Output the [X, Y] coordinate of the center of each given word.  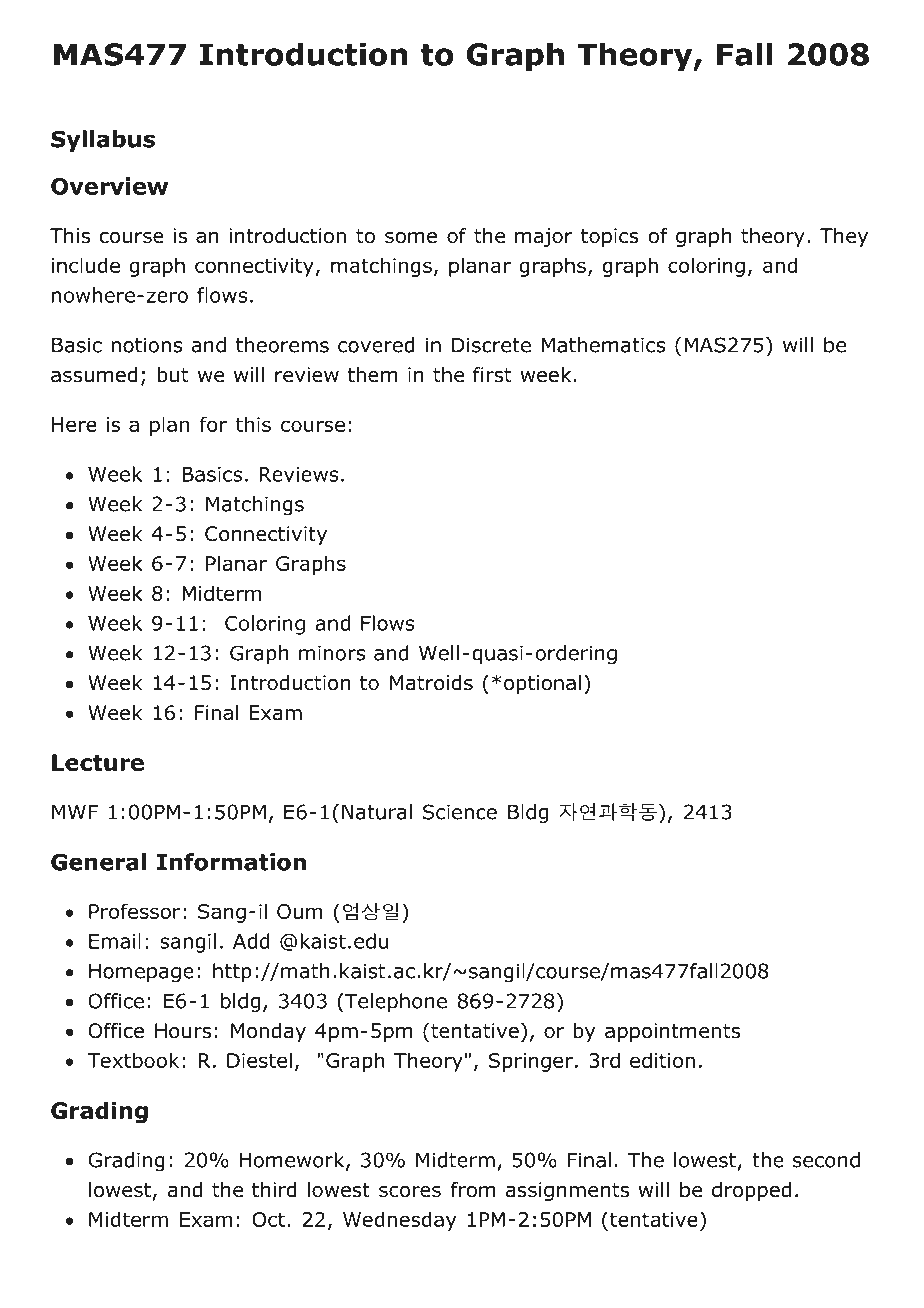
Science [460, 812]
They [844, 237]
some [411, 238]
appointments [672, 1032]
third [274, 1190]
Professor [135, 911]
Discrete [491, 345]
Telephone [395, 1003]
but [172, 375]
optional [542, 684]
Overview [109, 186]
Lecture [98, 762]
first [492, 375]
